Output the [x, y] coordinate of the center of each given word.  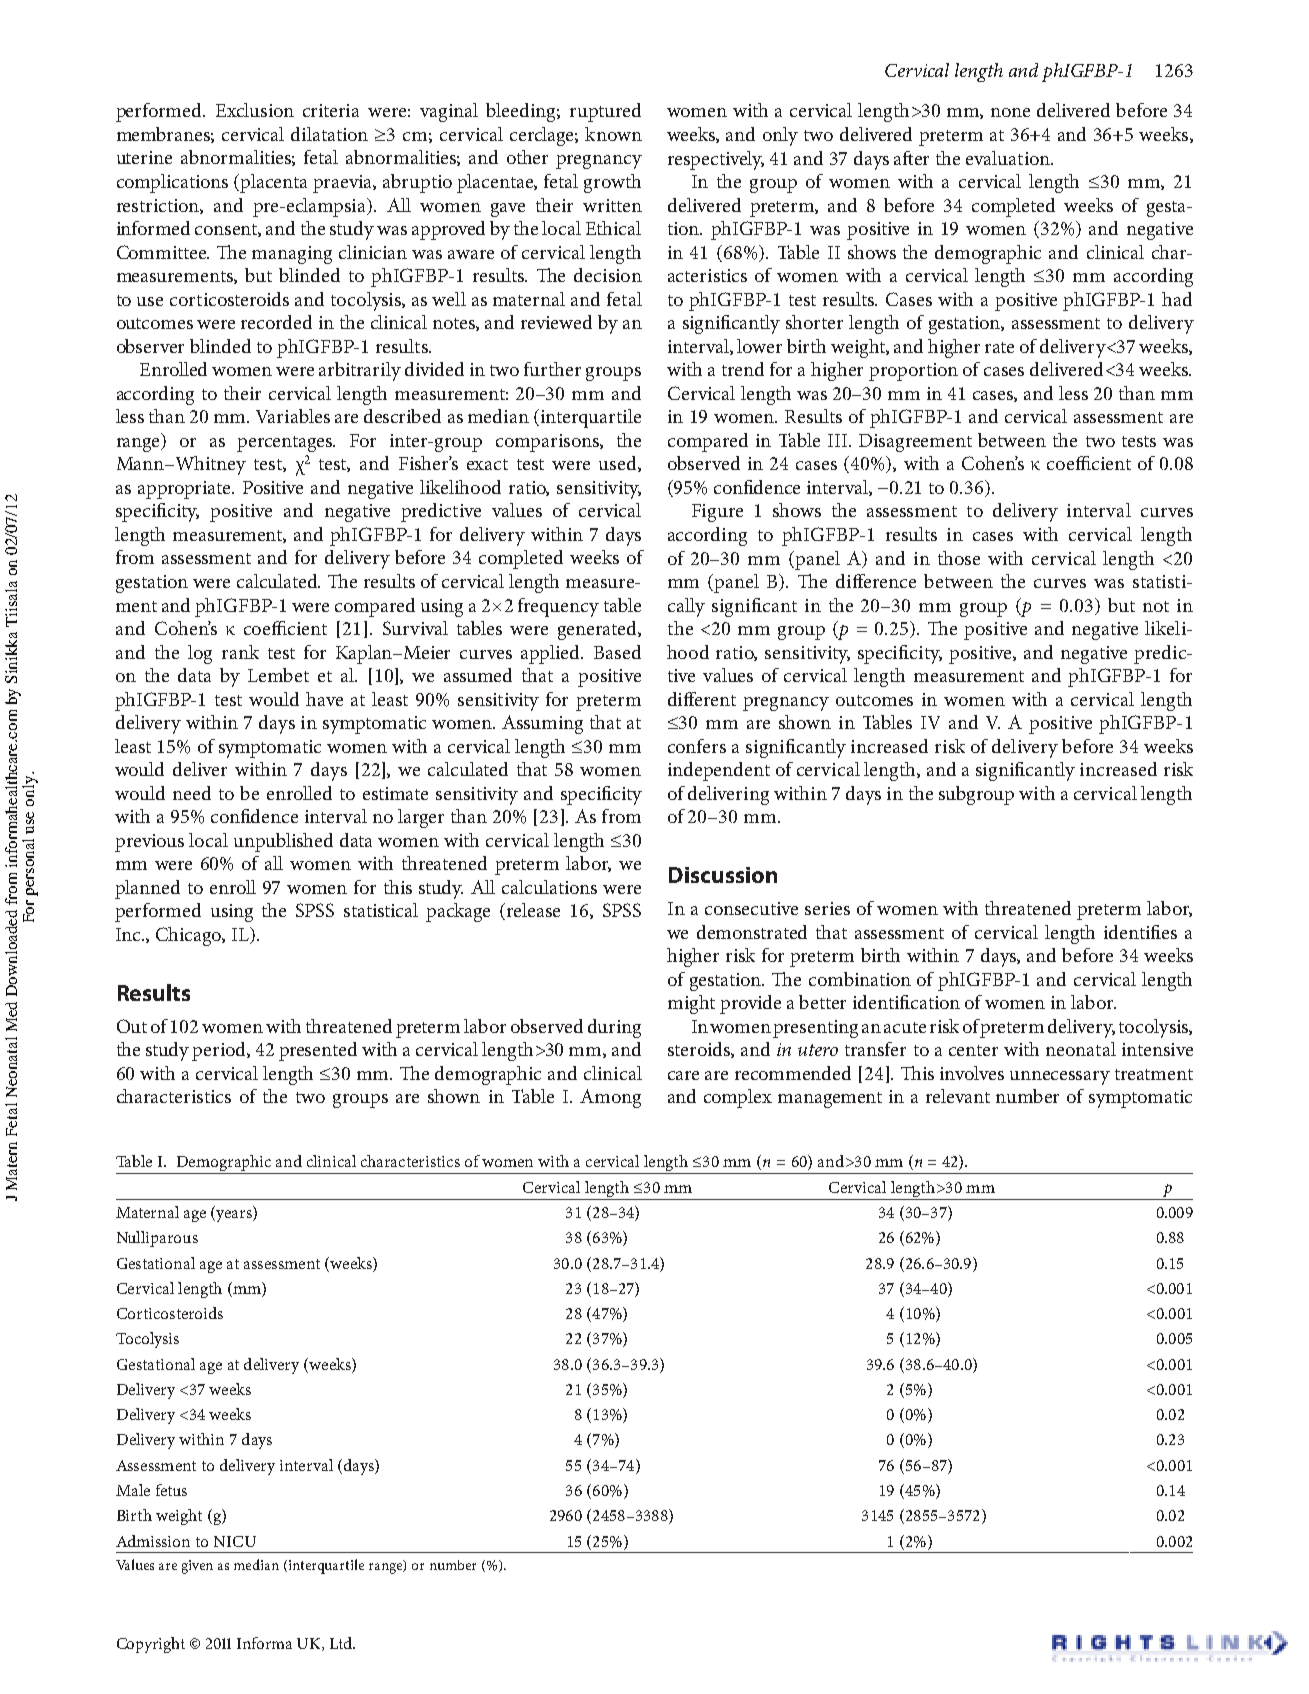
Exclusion [255, 110]
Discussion [723, 875]
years [234, 1216]
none [1010, 112]
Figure [717, 513]
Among [610, 1098]
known [613, 134]
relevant [958, 1096]
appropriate [185, 490]
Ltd [342, 1643]
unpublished [283, 842]
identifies [1140, 932]
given [197, 1567]
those [959, 558]
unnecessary [1060, 1078]
